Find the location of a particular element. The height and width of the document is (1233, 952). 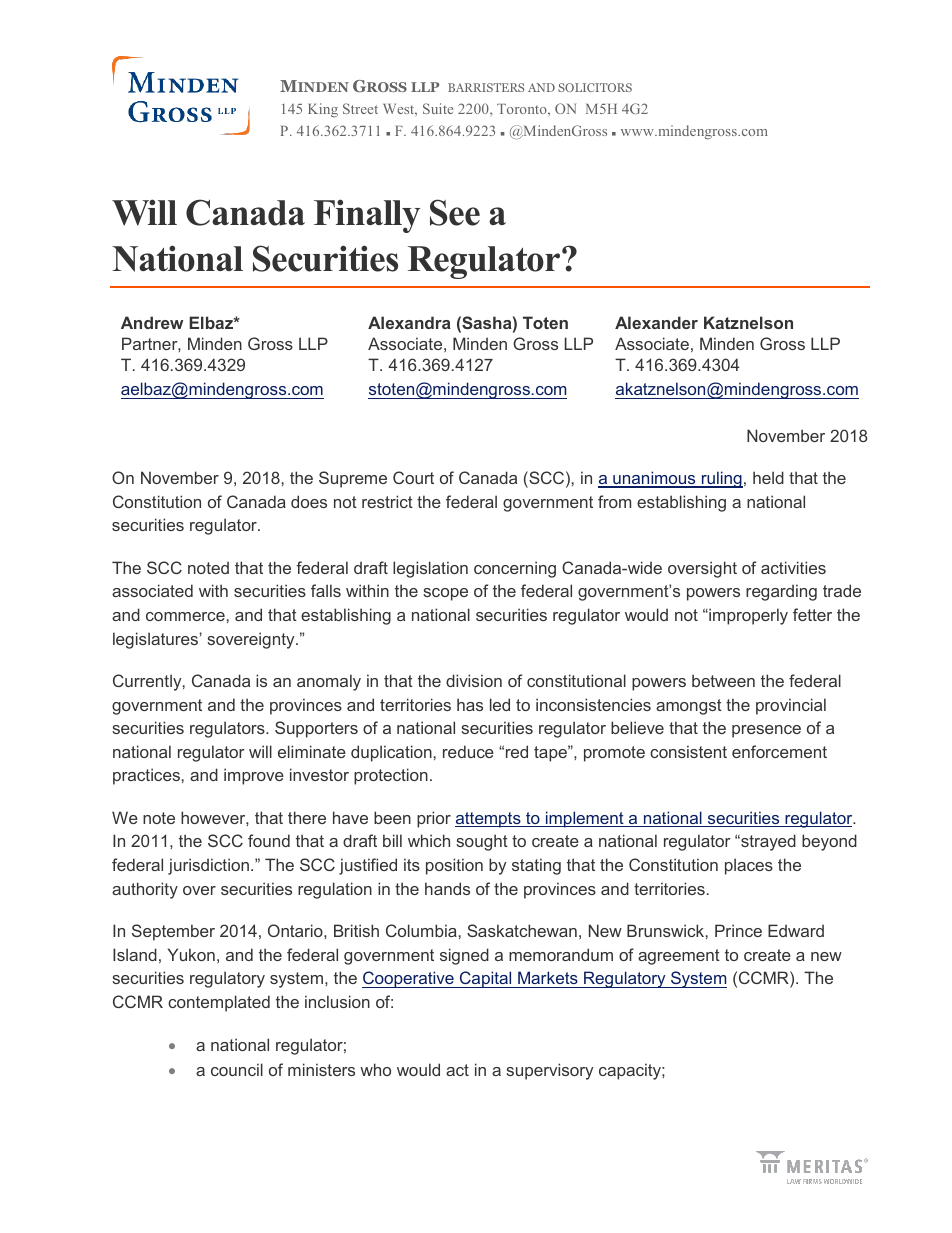

council is located at coordinates (237, 1069).
